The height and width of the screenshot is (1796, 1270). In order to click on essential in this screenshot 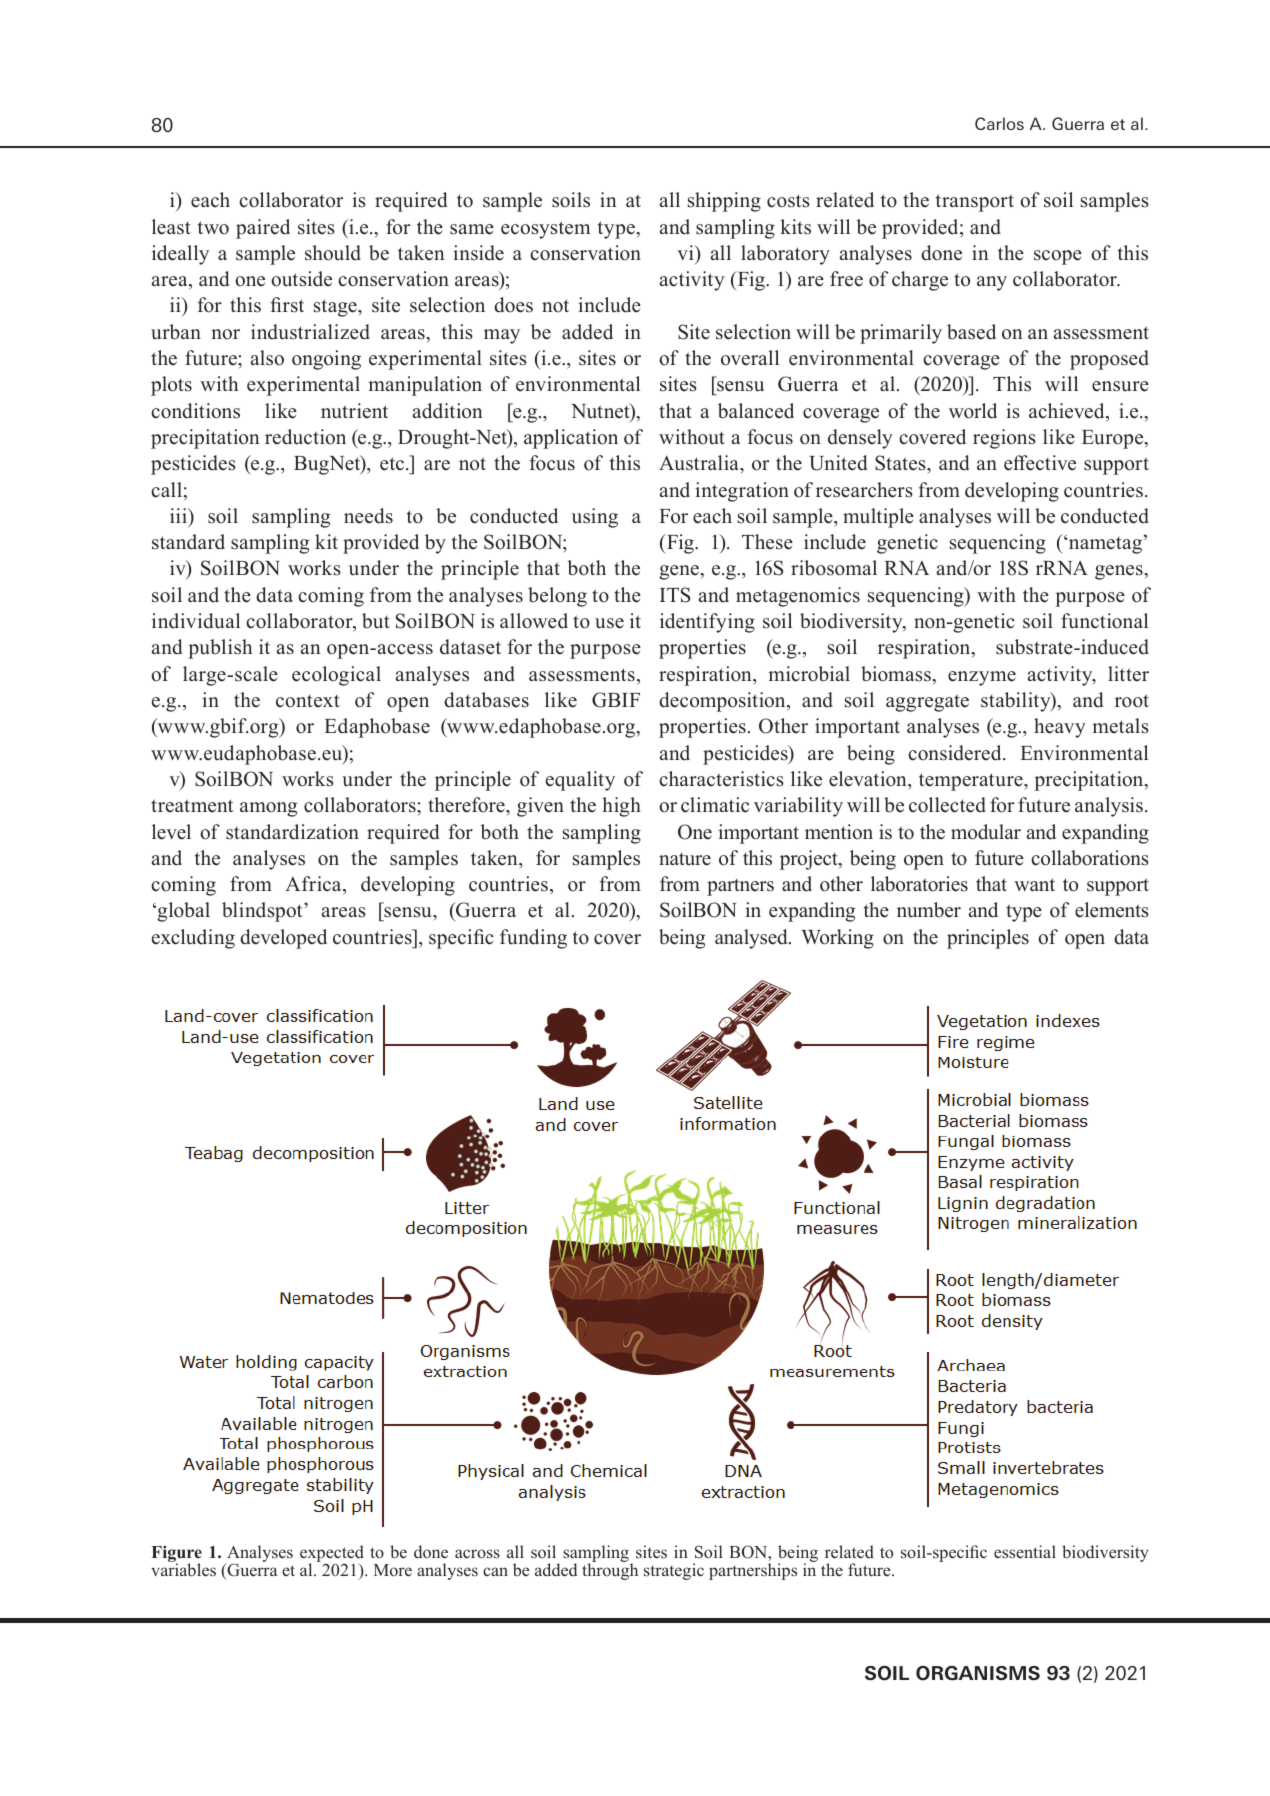, I will do `click(1025, 1551)`.
